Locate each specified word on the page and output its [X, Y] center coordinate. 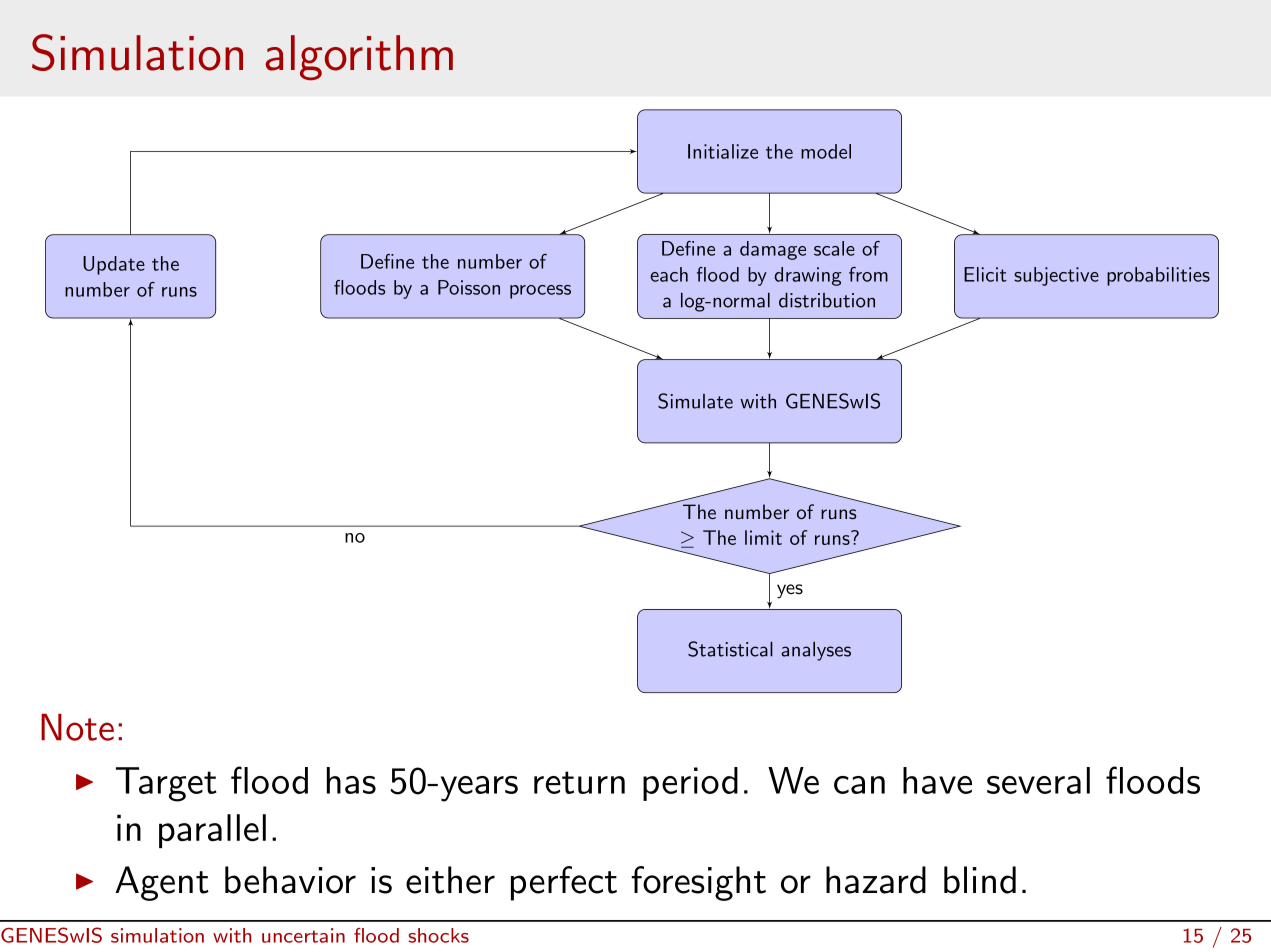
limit [763, 537]
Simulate [695, 401]
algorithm [359, 58]
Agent [162, 883]
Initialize [723, 151]
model [826, 151]
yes [790, 591]
